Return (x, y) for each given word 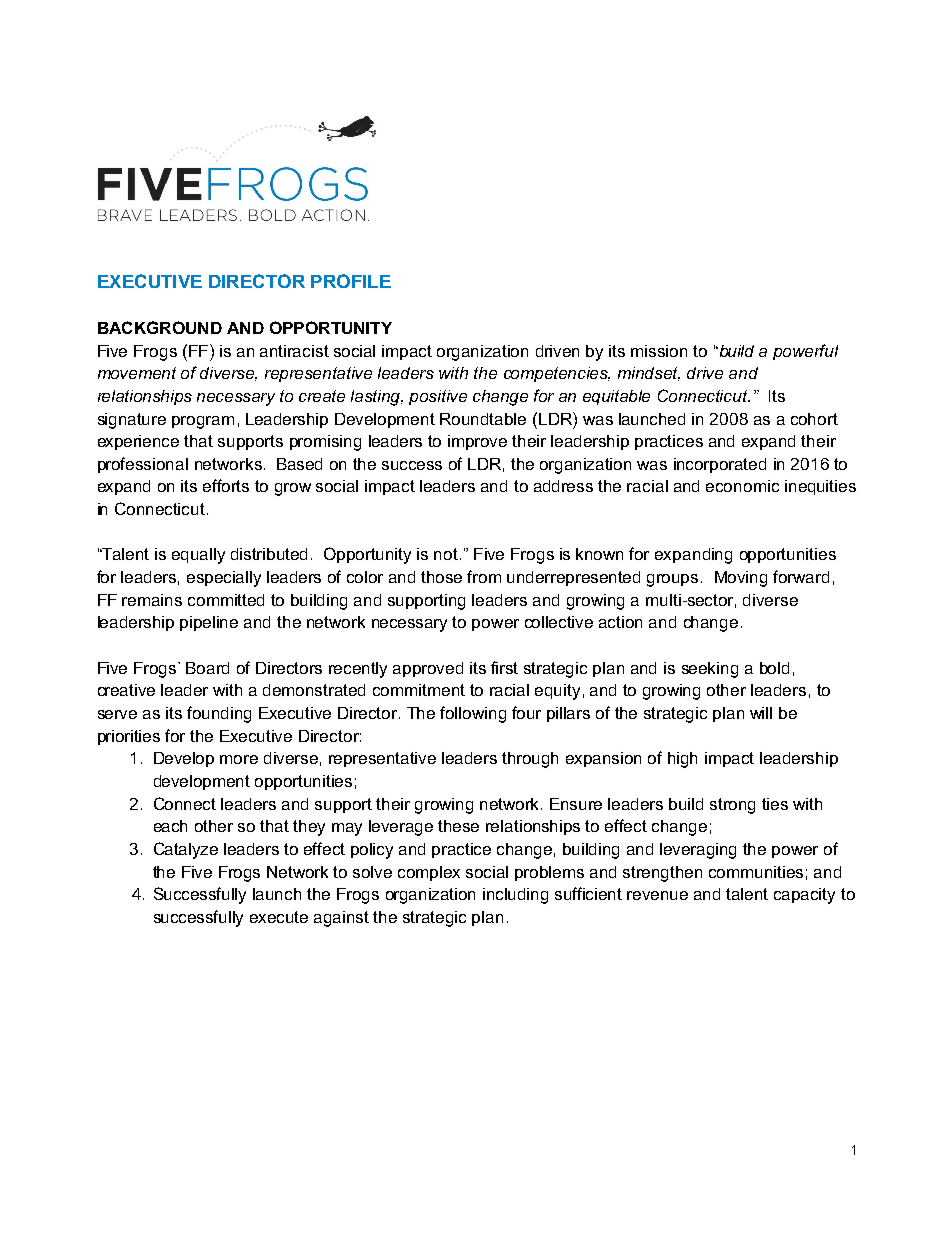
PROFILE (351, 281)
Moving (741, 579)
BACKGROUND (160, 327)
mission (659, 351)
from (484, 576)
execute (279, 917)
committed (226, 600)
